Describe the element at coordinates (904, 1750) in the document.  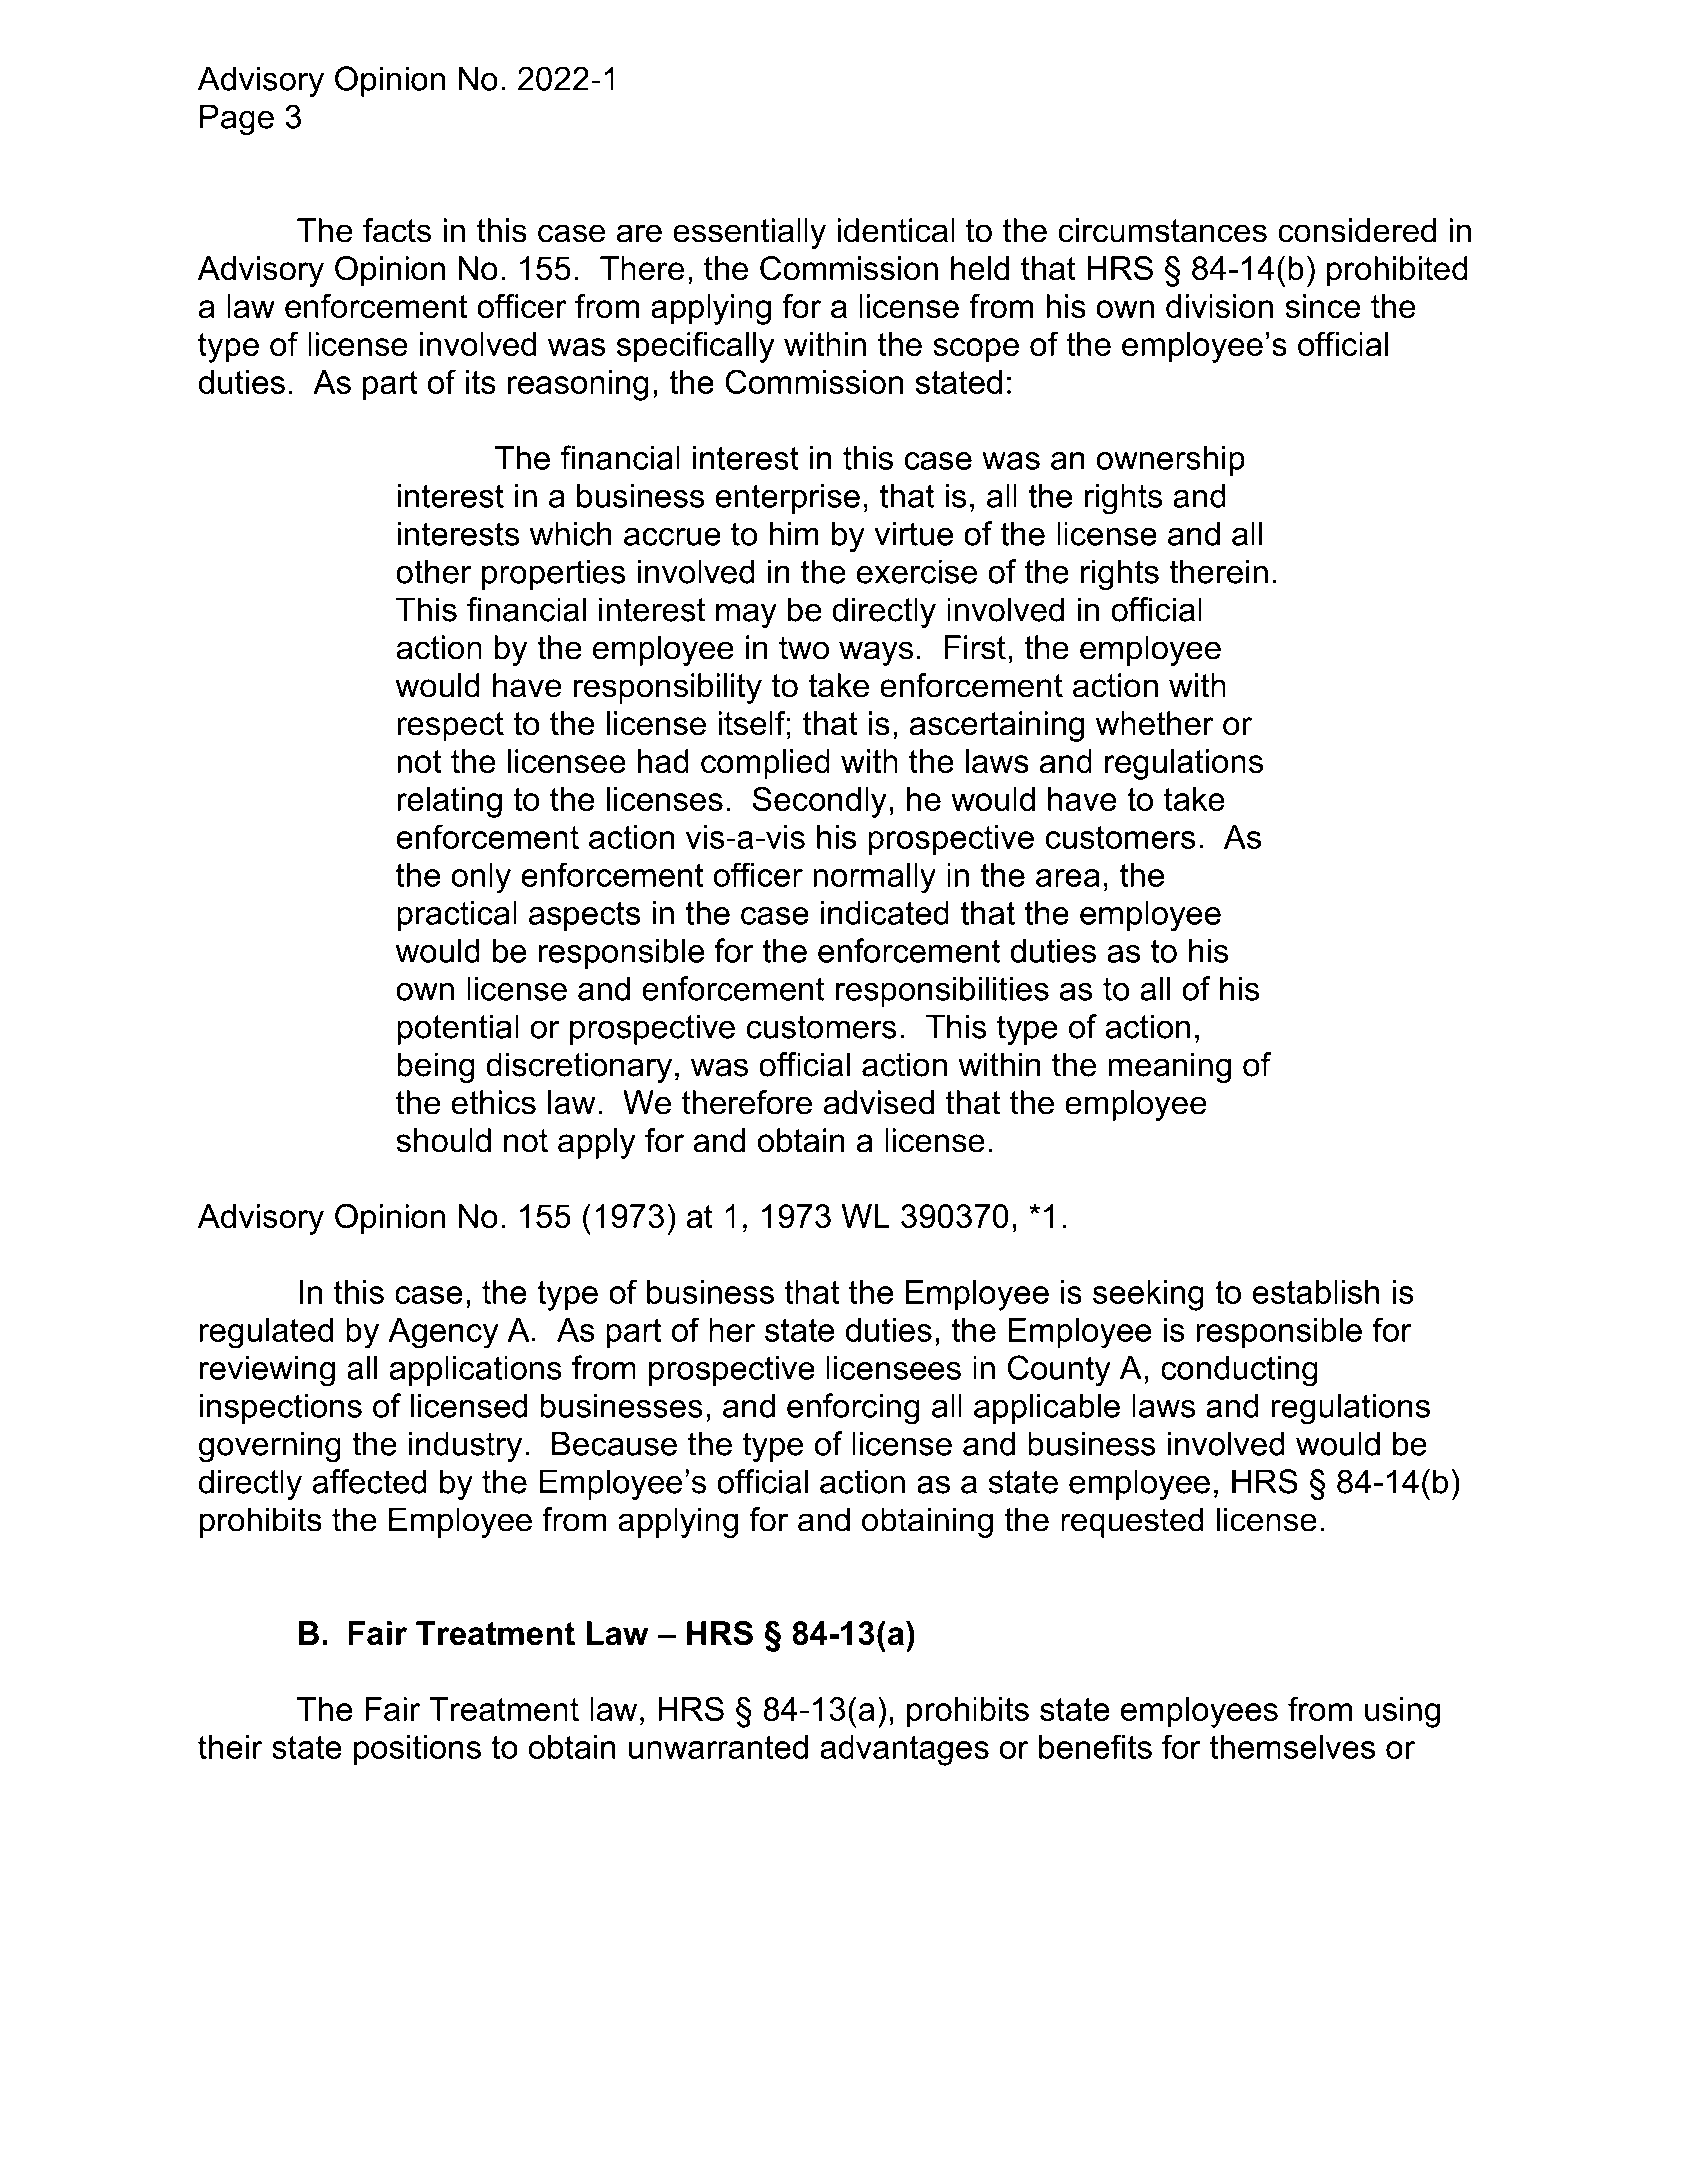
I see `advantages` at that location.
